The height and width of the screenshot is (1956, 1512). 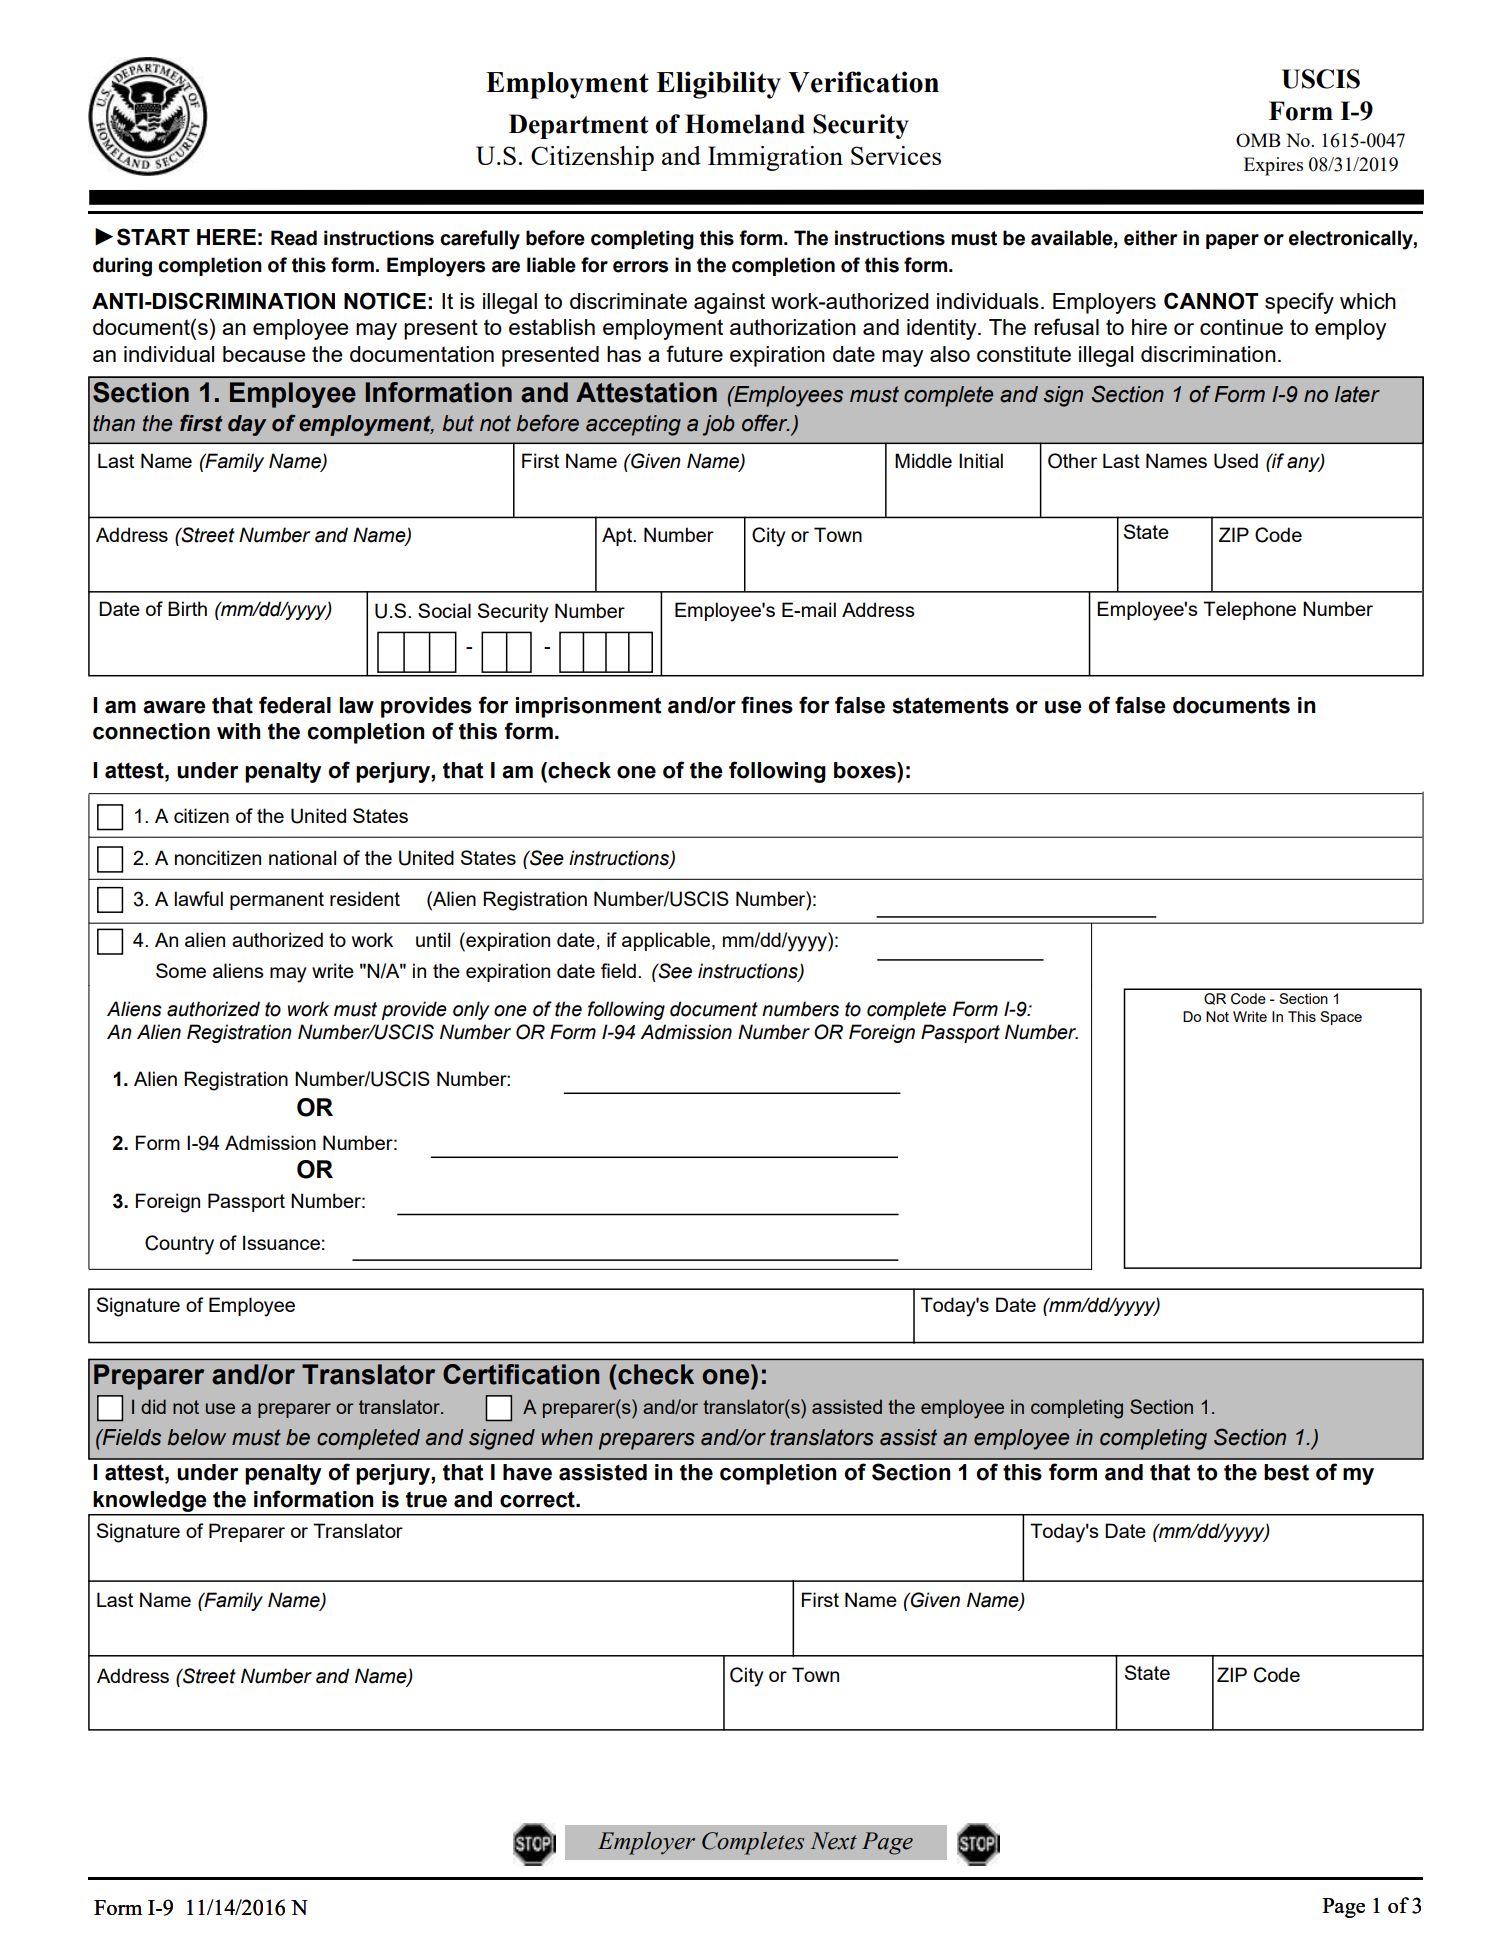 I want to click on Issuance, so click(x=281, y=1242).
